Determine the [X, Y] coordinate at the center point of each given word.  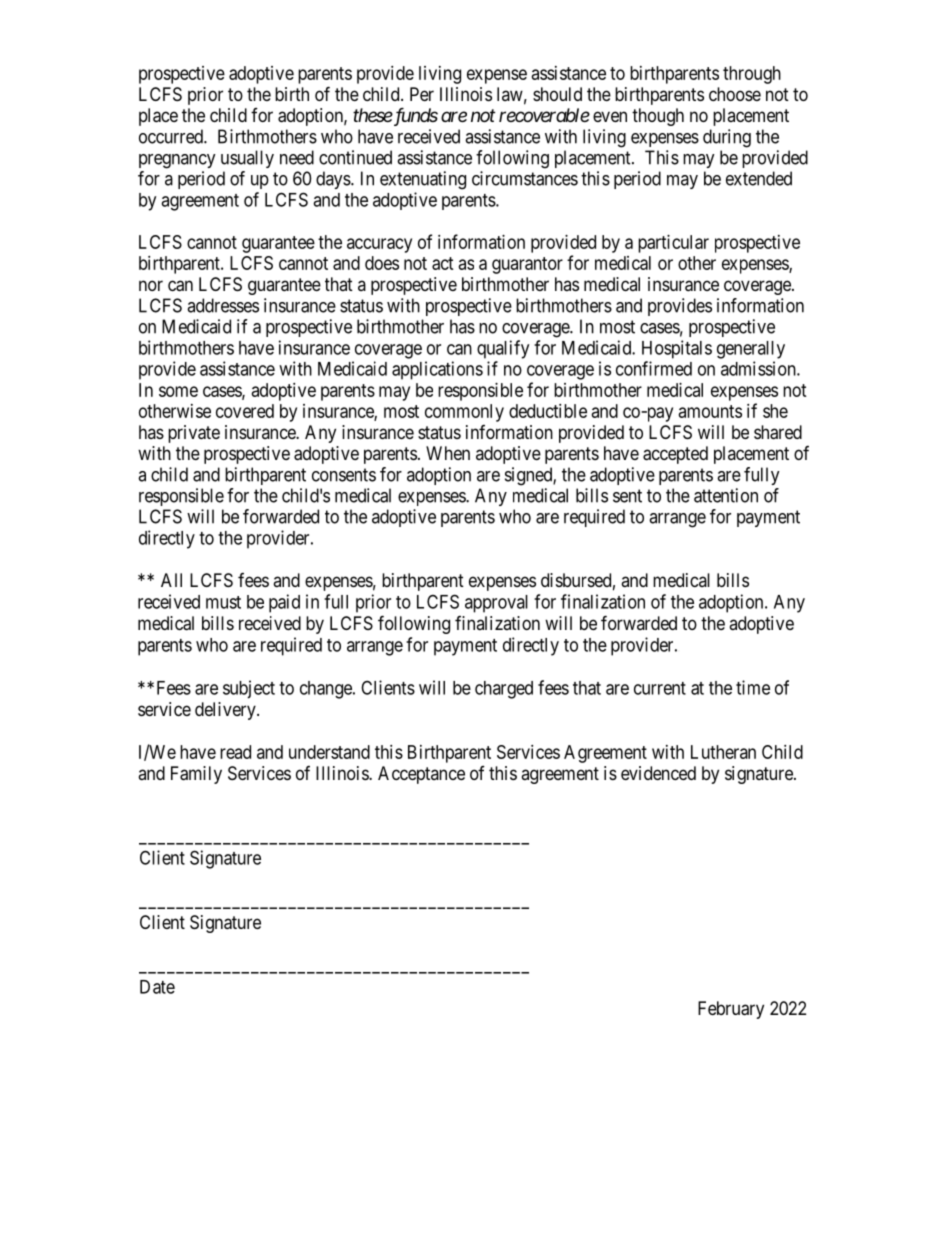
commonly [464, 413]
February [731, 1010]
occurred [172, 136]
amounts [710, 411]
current [660, 688]
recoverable [544, 115]
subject [249, 689]
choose [735, 94]
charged [504, 690]
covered [245, 411]
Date [157, 987]
